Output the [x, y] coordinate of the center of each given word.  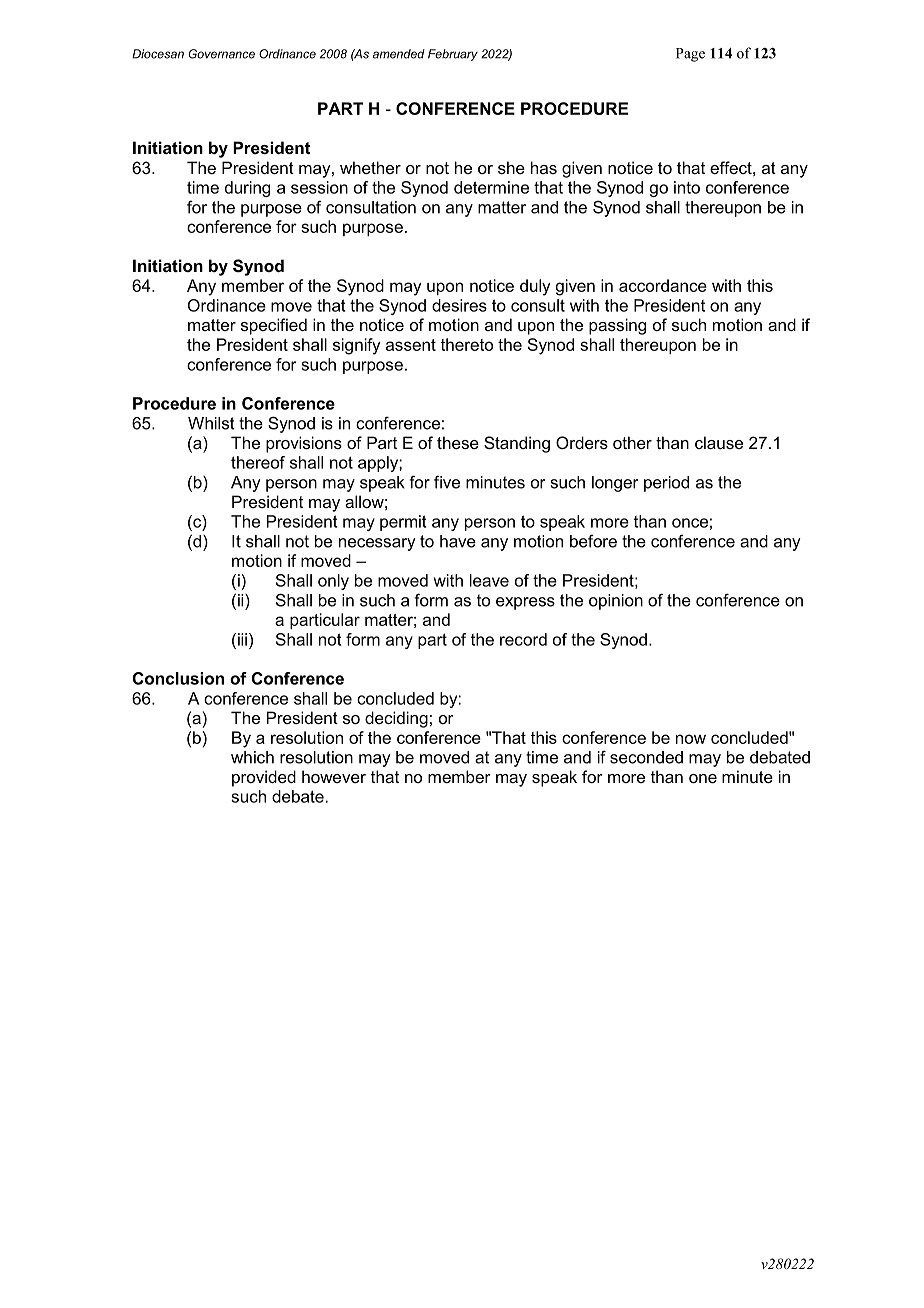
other [632, 442]
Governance [221, 54]
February [453, 55]
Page [690, 55]
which [252, 757]
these [458, 442]
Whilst [211, 423]
